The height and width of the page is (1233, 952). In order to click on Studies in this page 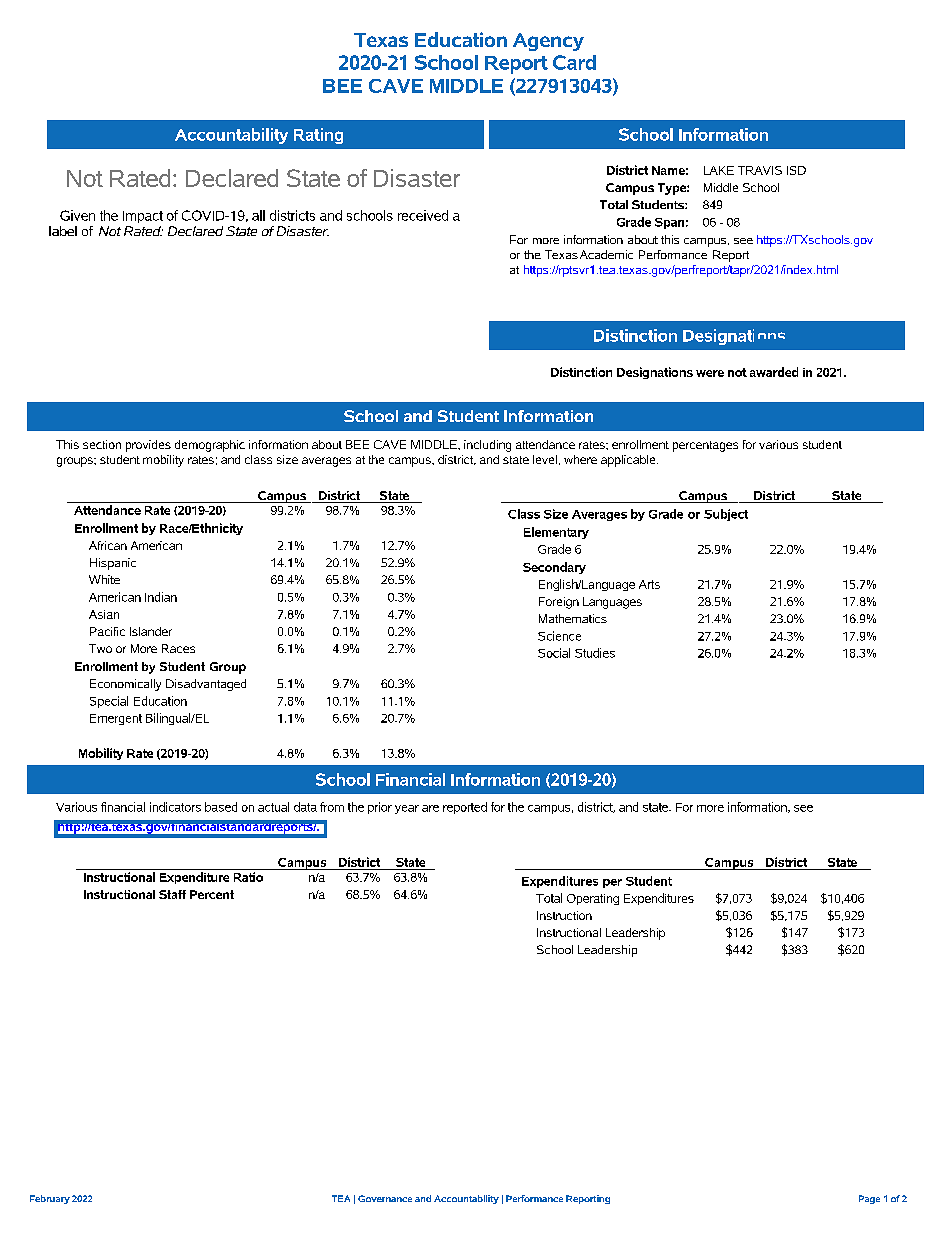, I will do `click(595, 653)`.
